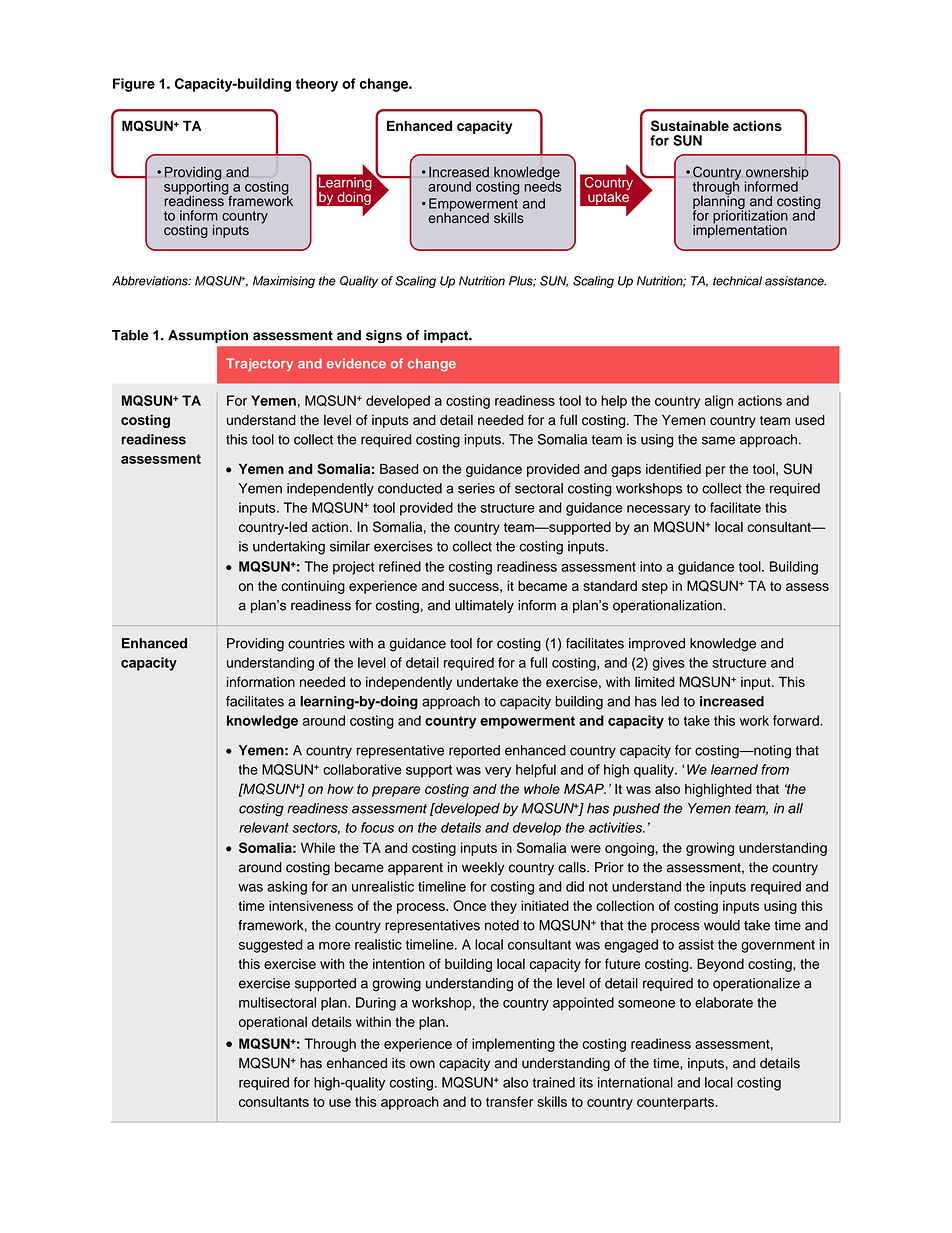 Image resolution: width=952 pixels, height=1233 pixels. Describe the element at coordinates (509, 1101) in the screenshot. I see `transfer` at that location.
